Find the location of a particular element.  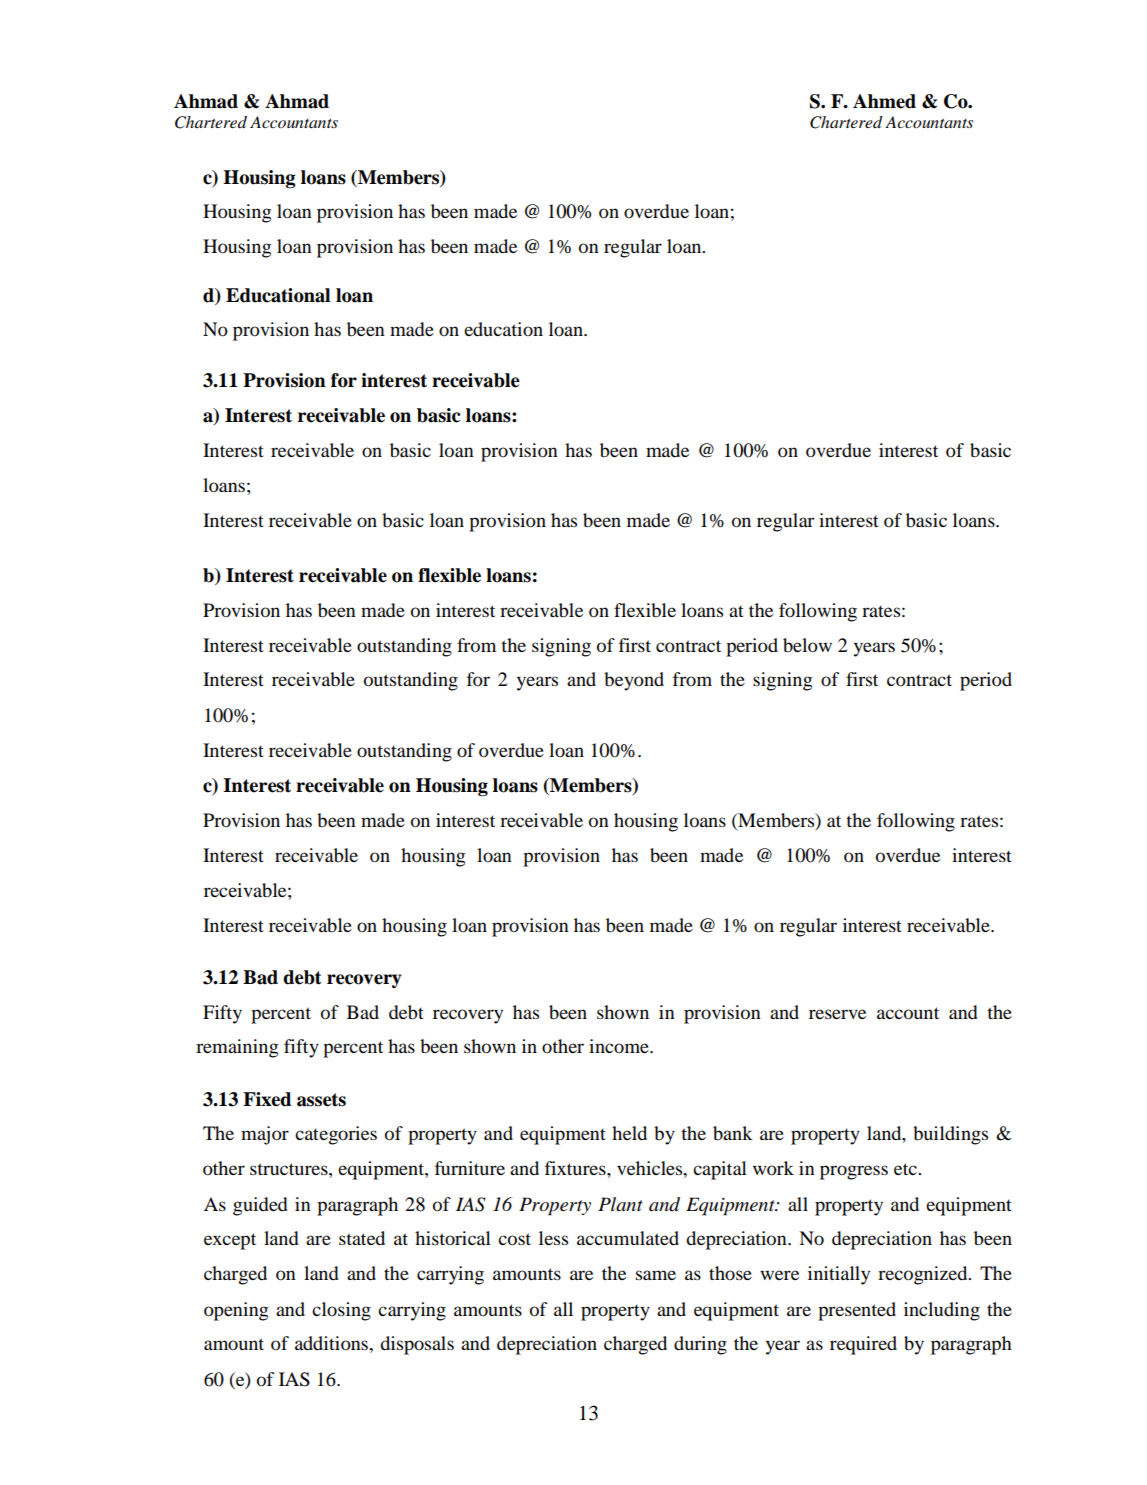

beyond is located at coordinates (634, 681).
